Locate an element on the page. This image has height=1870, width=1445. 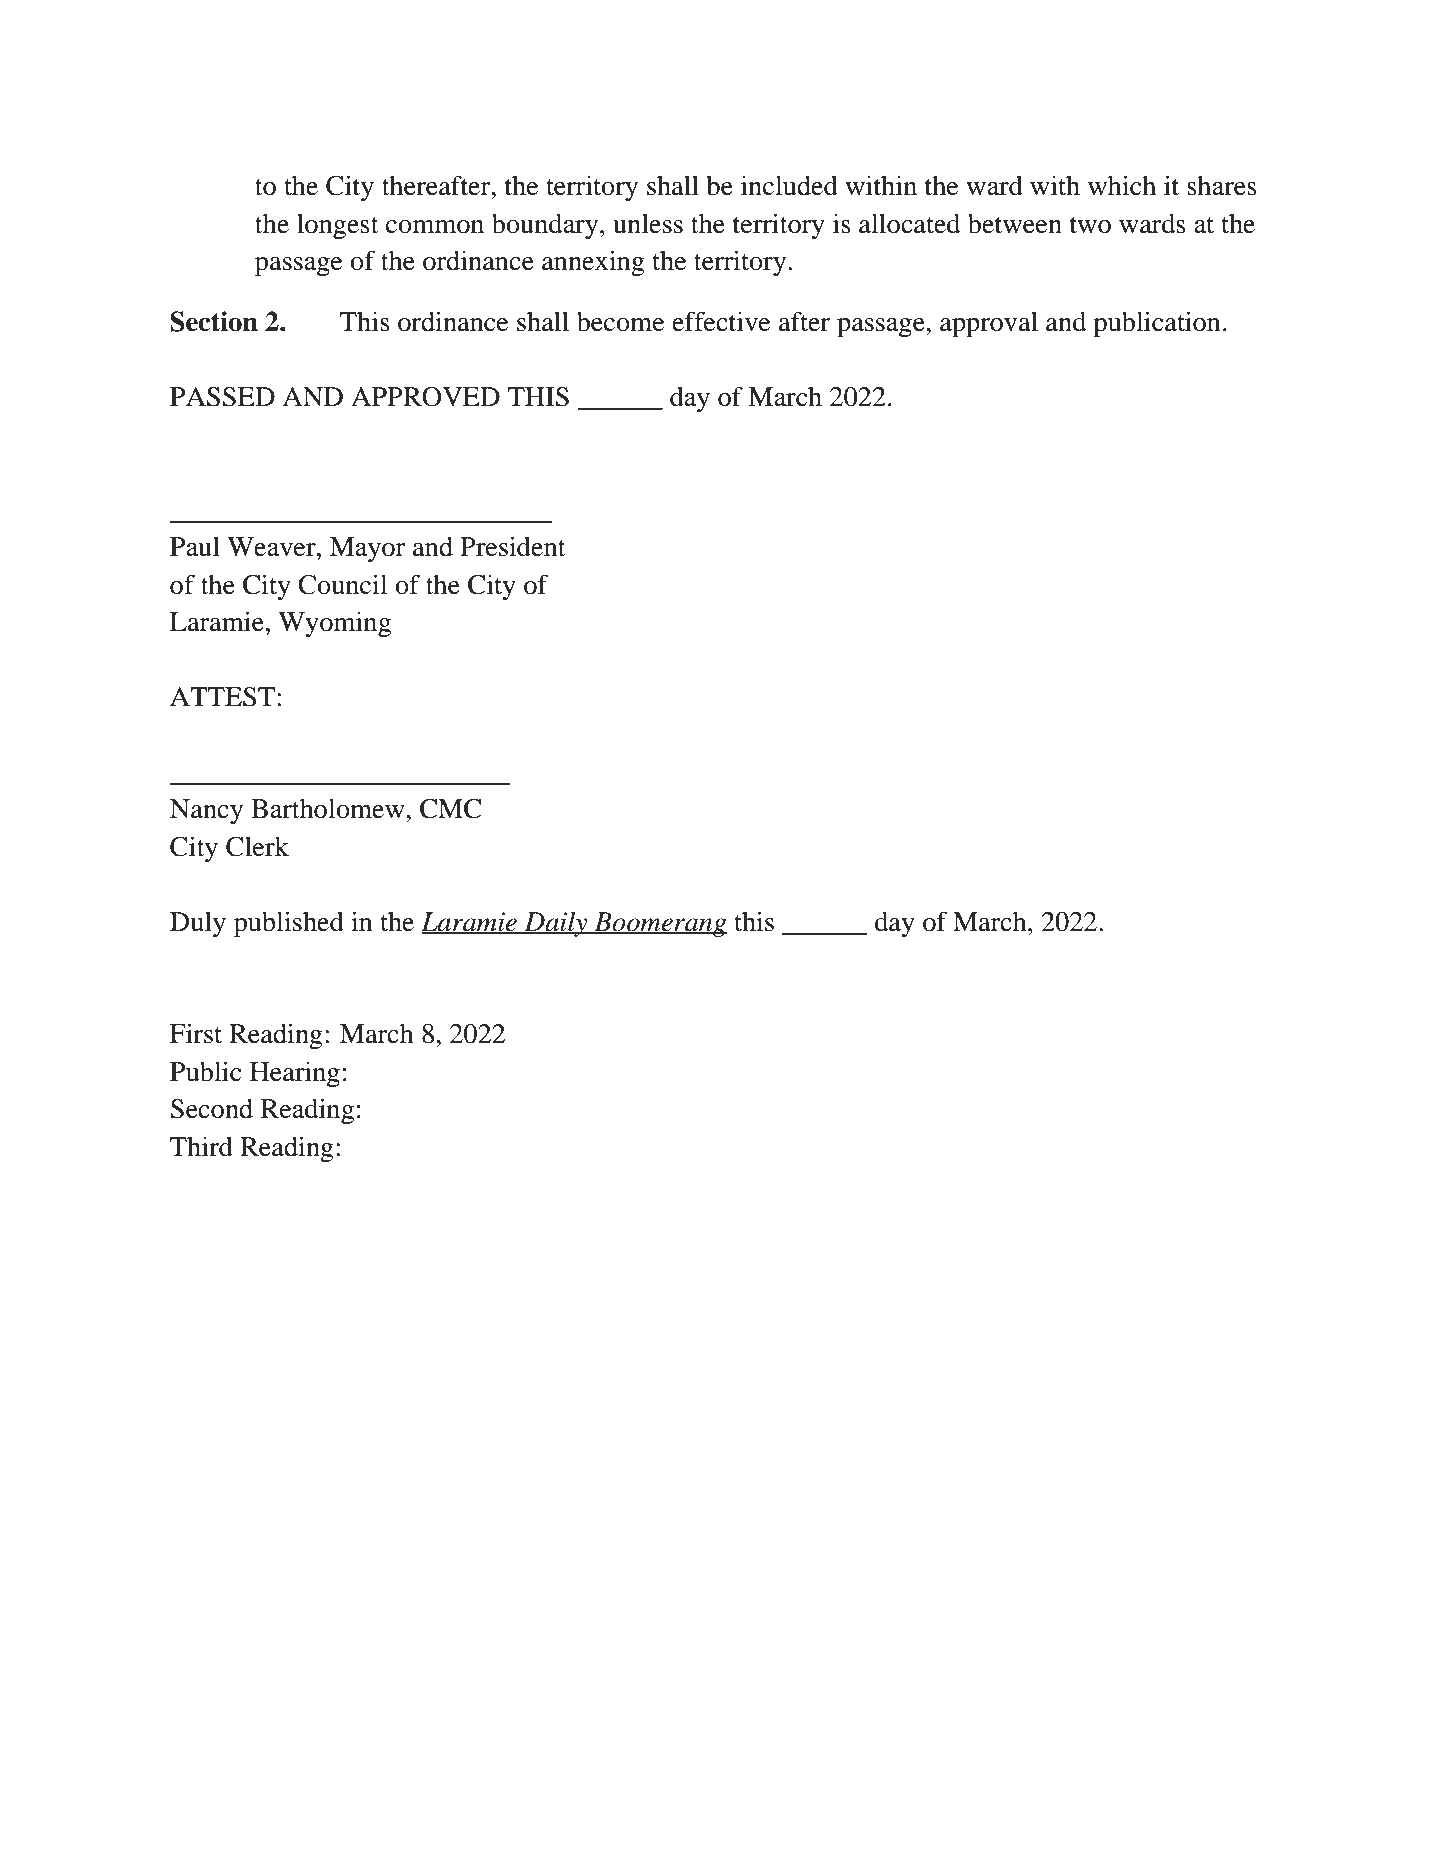
Weaver is located at coordinates (272, 547).
